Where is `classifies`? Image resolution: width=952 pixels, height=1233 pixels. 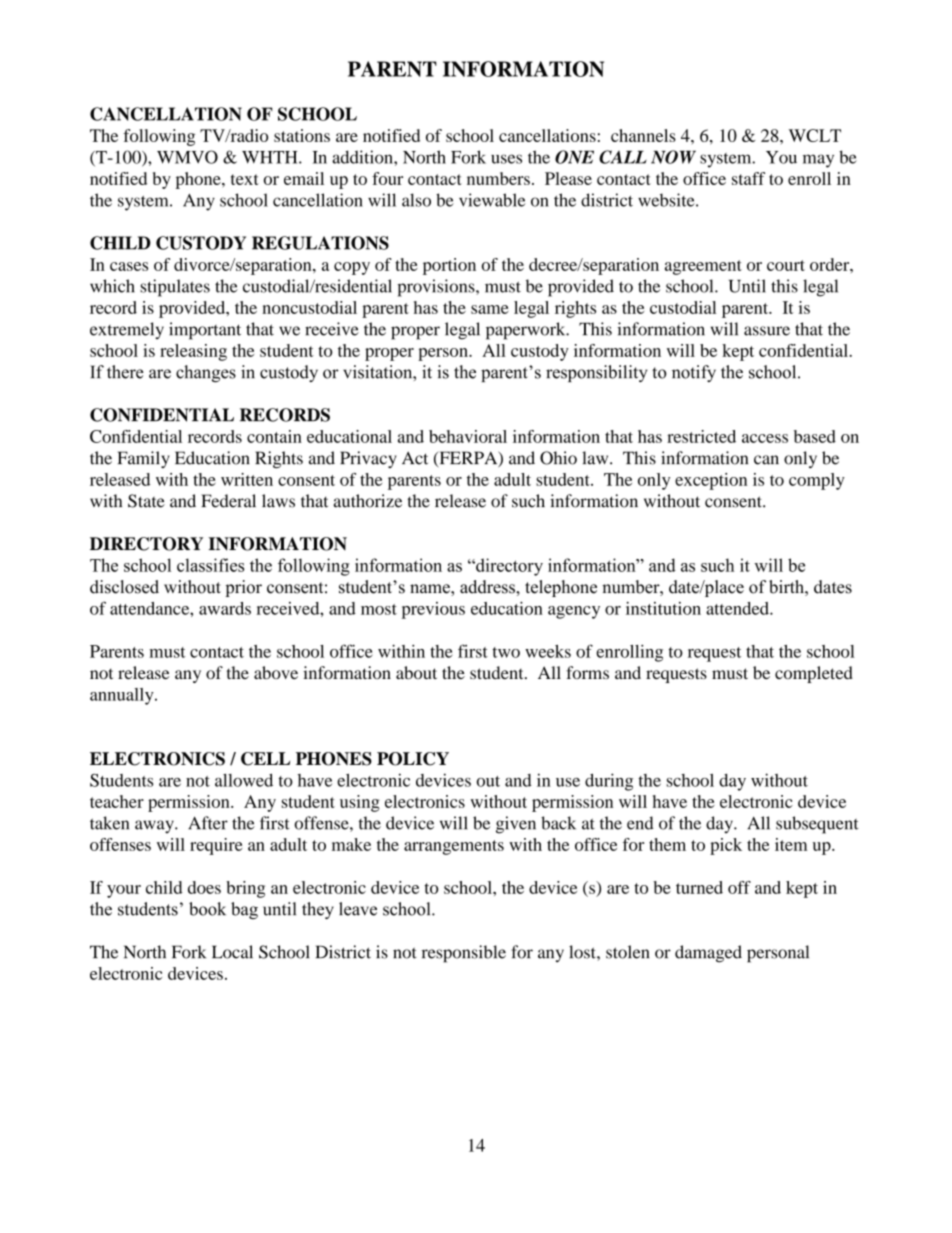
classifies is located at coordinates (210, 565).
